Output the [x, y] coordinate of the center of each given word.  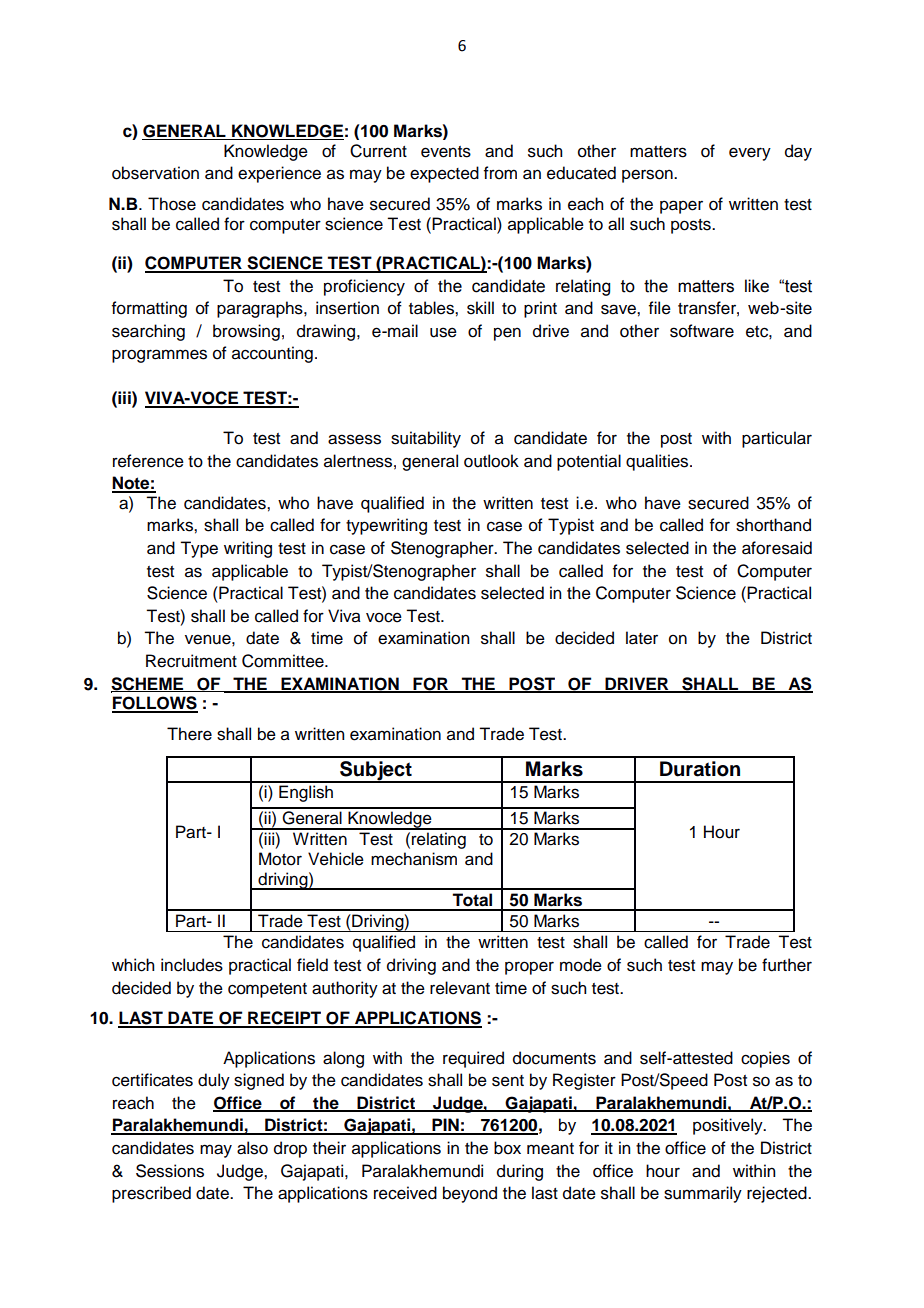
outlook [491, 461]
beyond [470, 1194]
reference [148, 461]
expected [444, 174]
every [750, 154]
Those [172, 204]
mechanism [414, 859]
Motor [280, 859]
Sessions [170, 1171]
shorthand [773, 525]
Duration [700, 769]
